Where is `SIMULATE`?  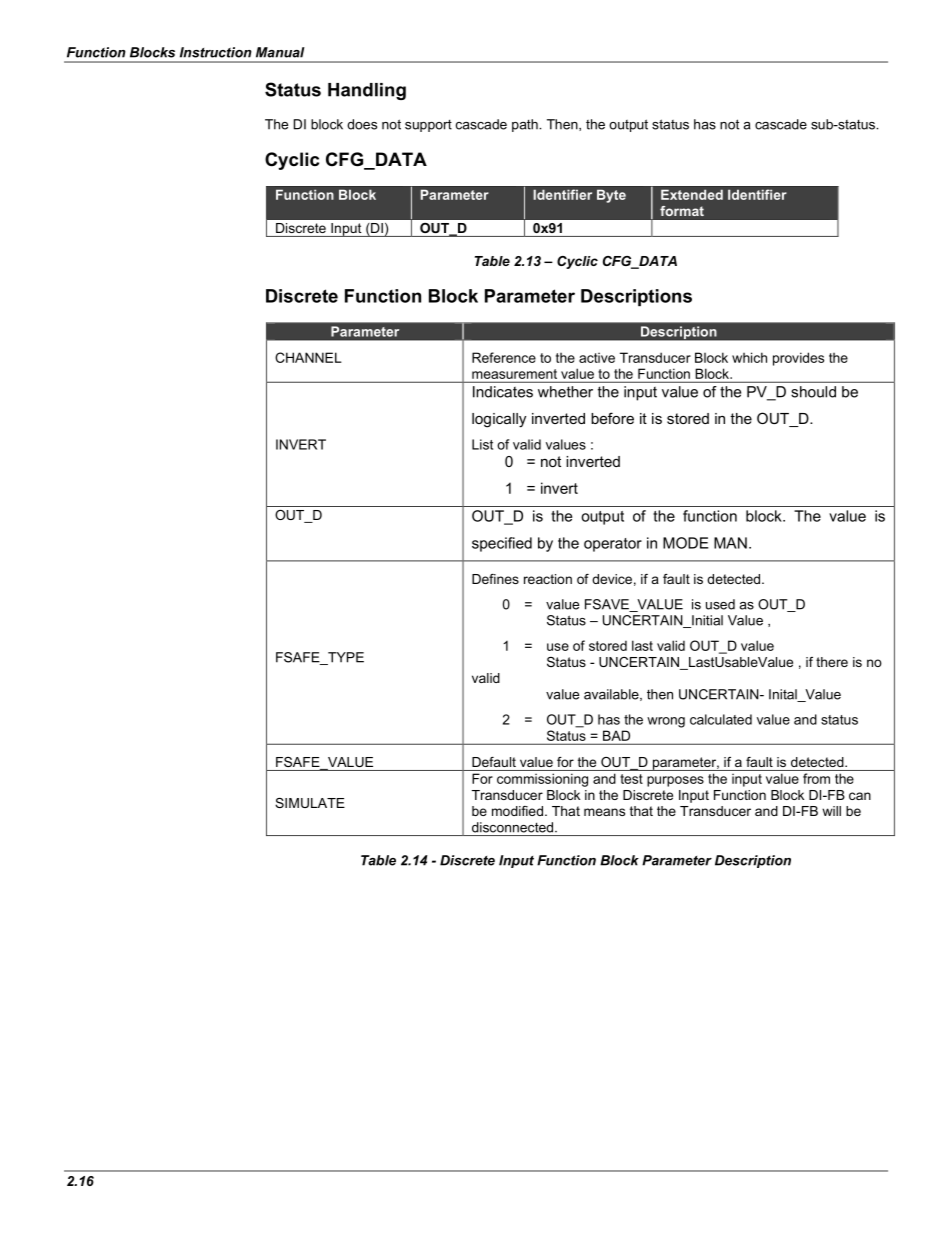 SIMULATE is located at coordinates (310, 803).
